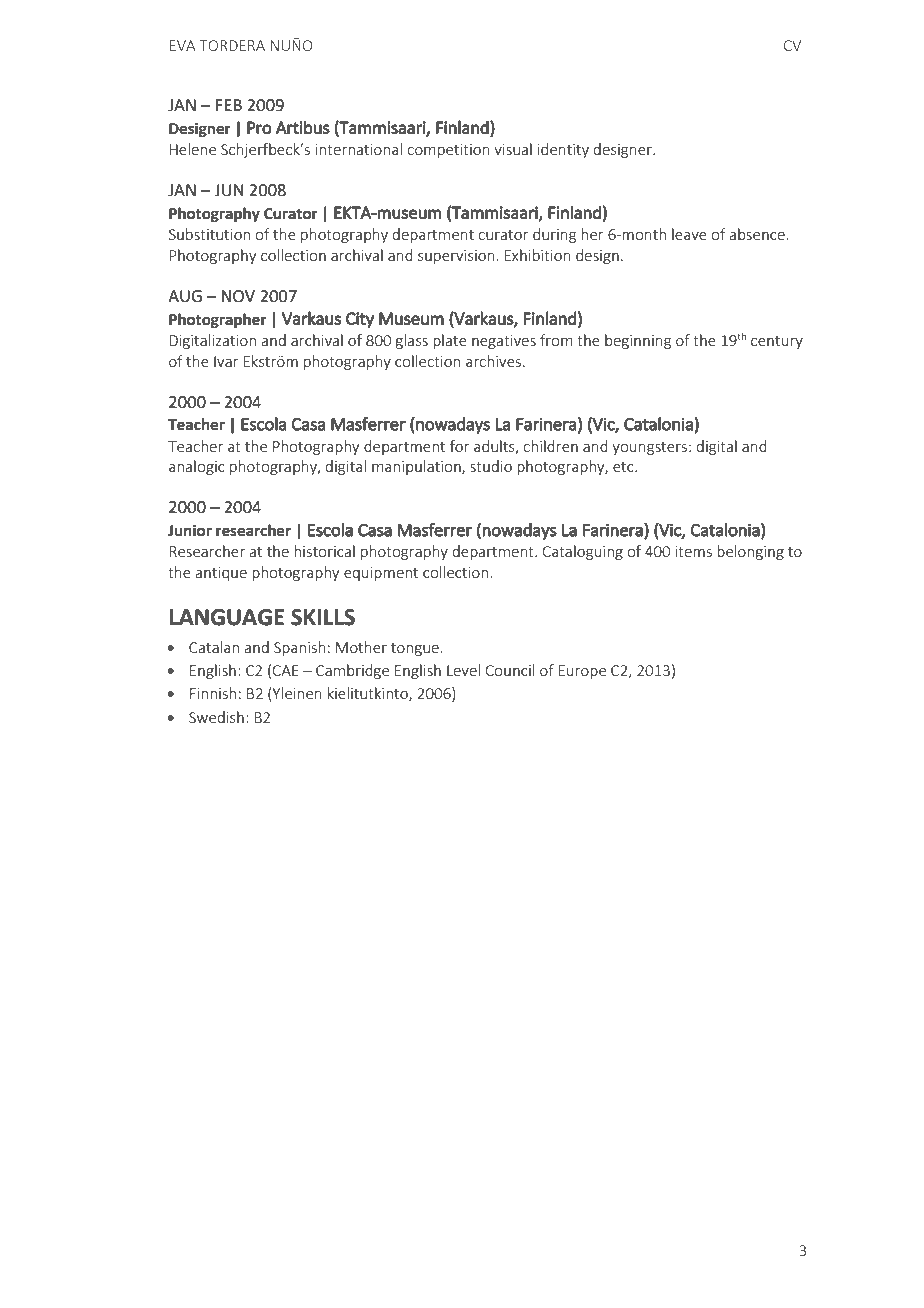 The image size is (924, 1308). What do you see at coordinates (463, 670) in the image?
I see `Level` at bounding box center [463, 670].
